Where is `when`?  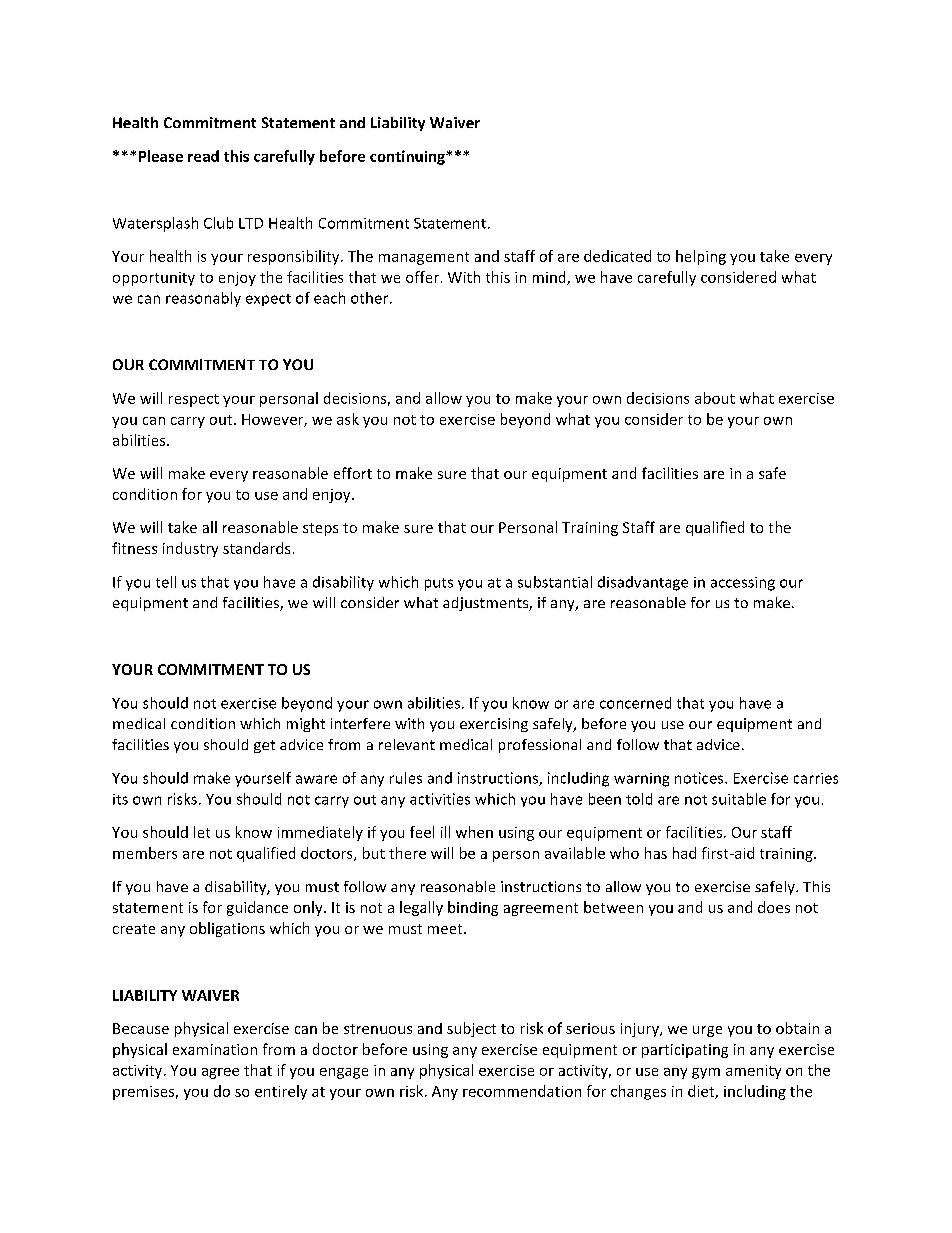
when is located at coordinates (474, 832).
